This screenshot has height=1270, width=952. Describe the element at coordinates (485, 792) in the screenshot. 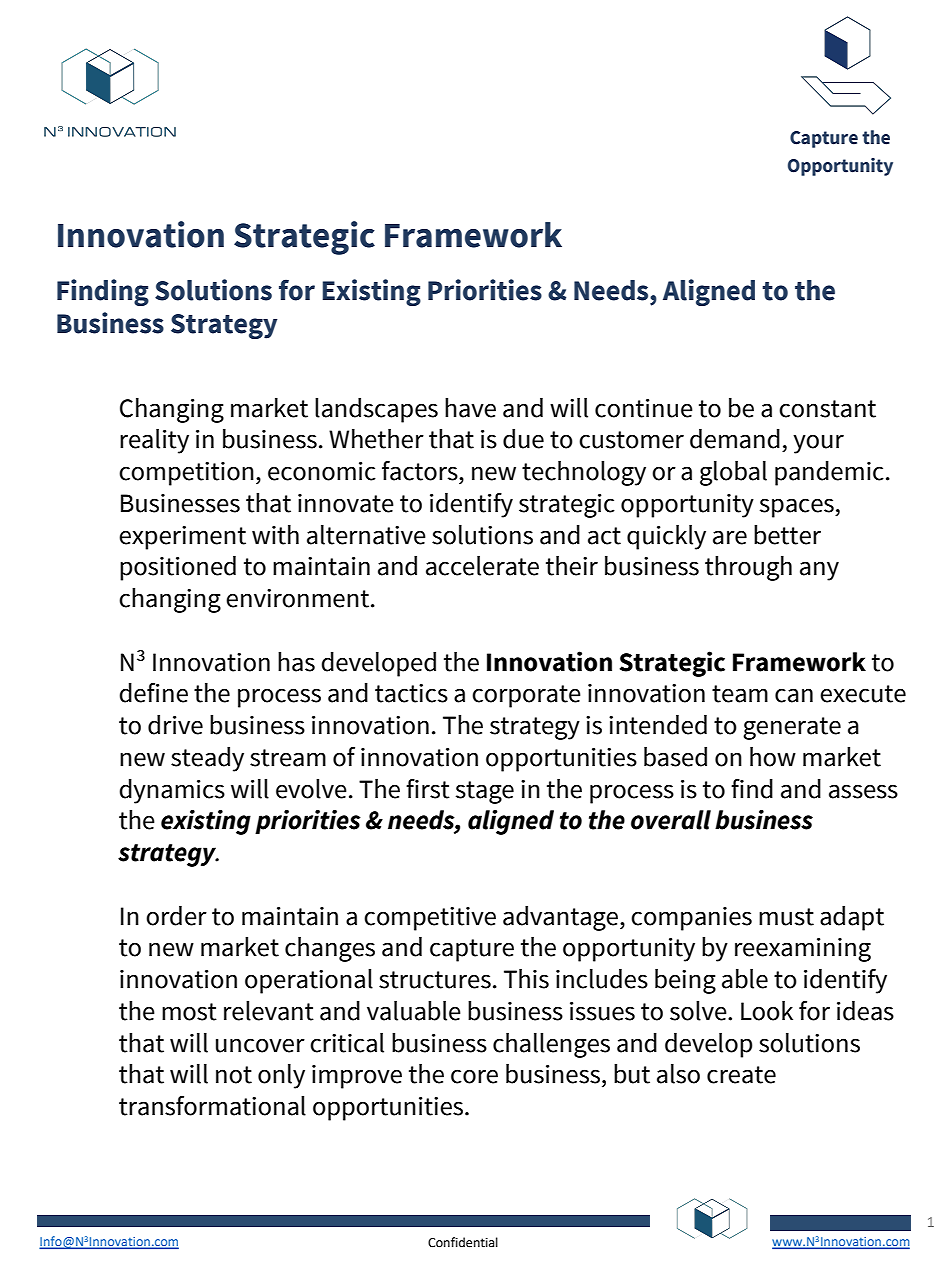

I see `stage` at that location.
